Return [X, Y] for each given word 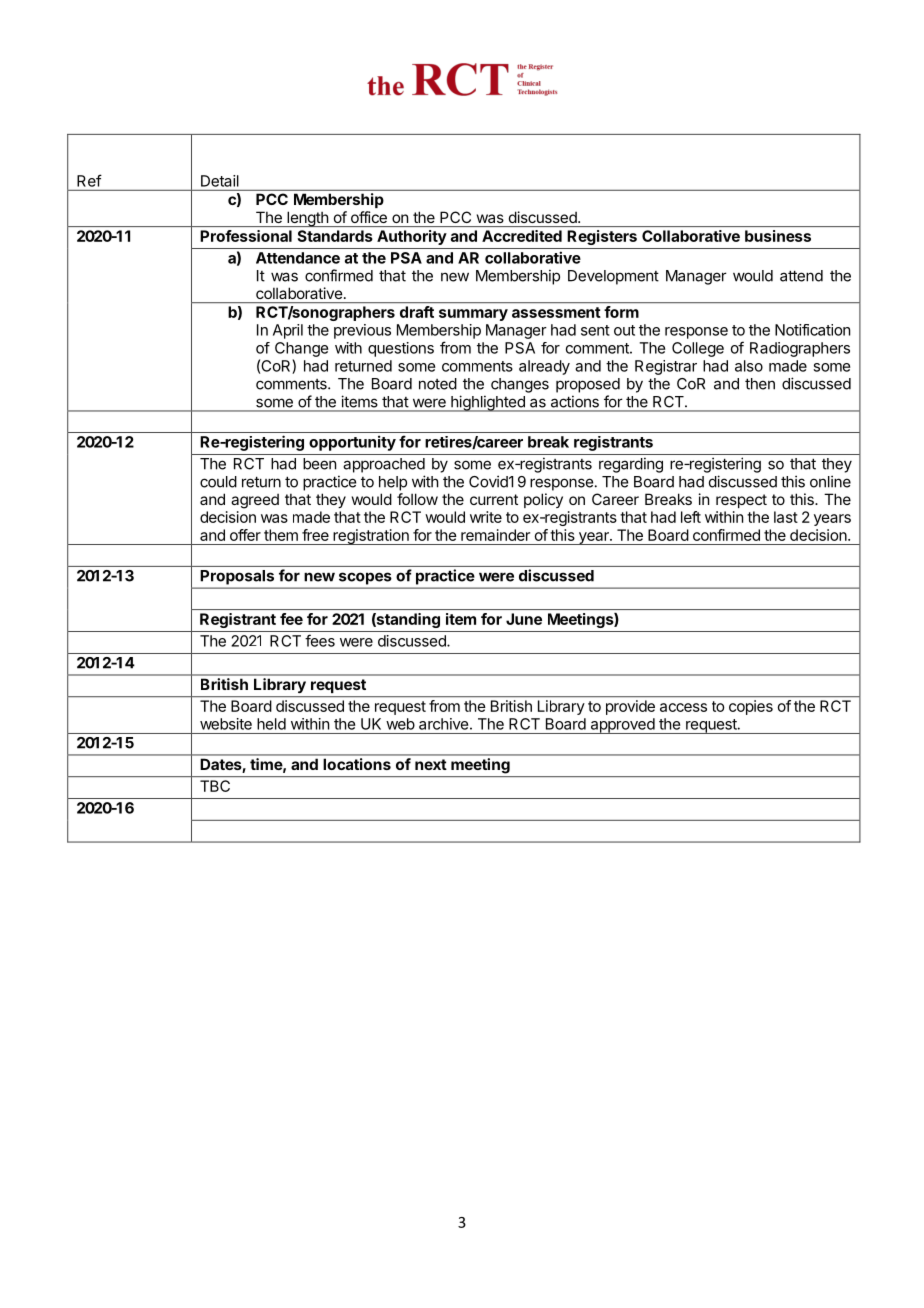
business [778, 236]
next [431, 764]
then [760, 384]
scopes [365, 579]
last [786, 517]
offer [245, 535]
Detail [220, 181]
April [288, 331]
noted [438, 384]
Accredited [522, 236]
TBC [215, 786]
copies [751, 707]
